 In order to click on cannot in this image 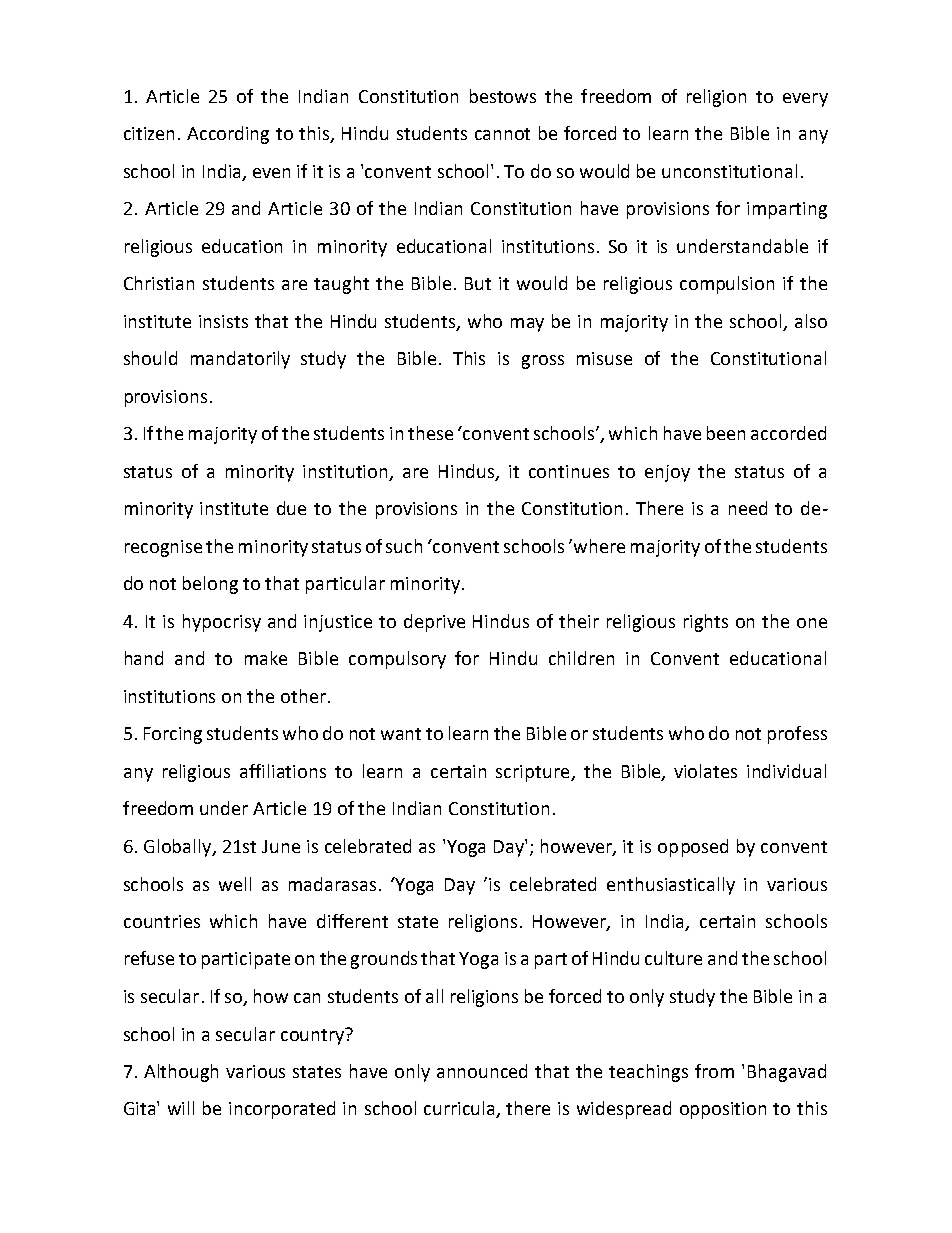, I will do `click(502, 134)`.
